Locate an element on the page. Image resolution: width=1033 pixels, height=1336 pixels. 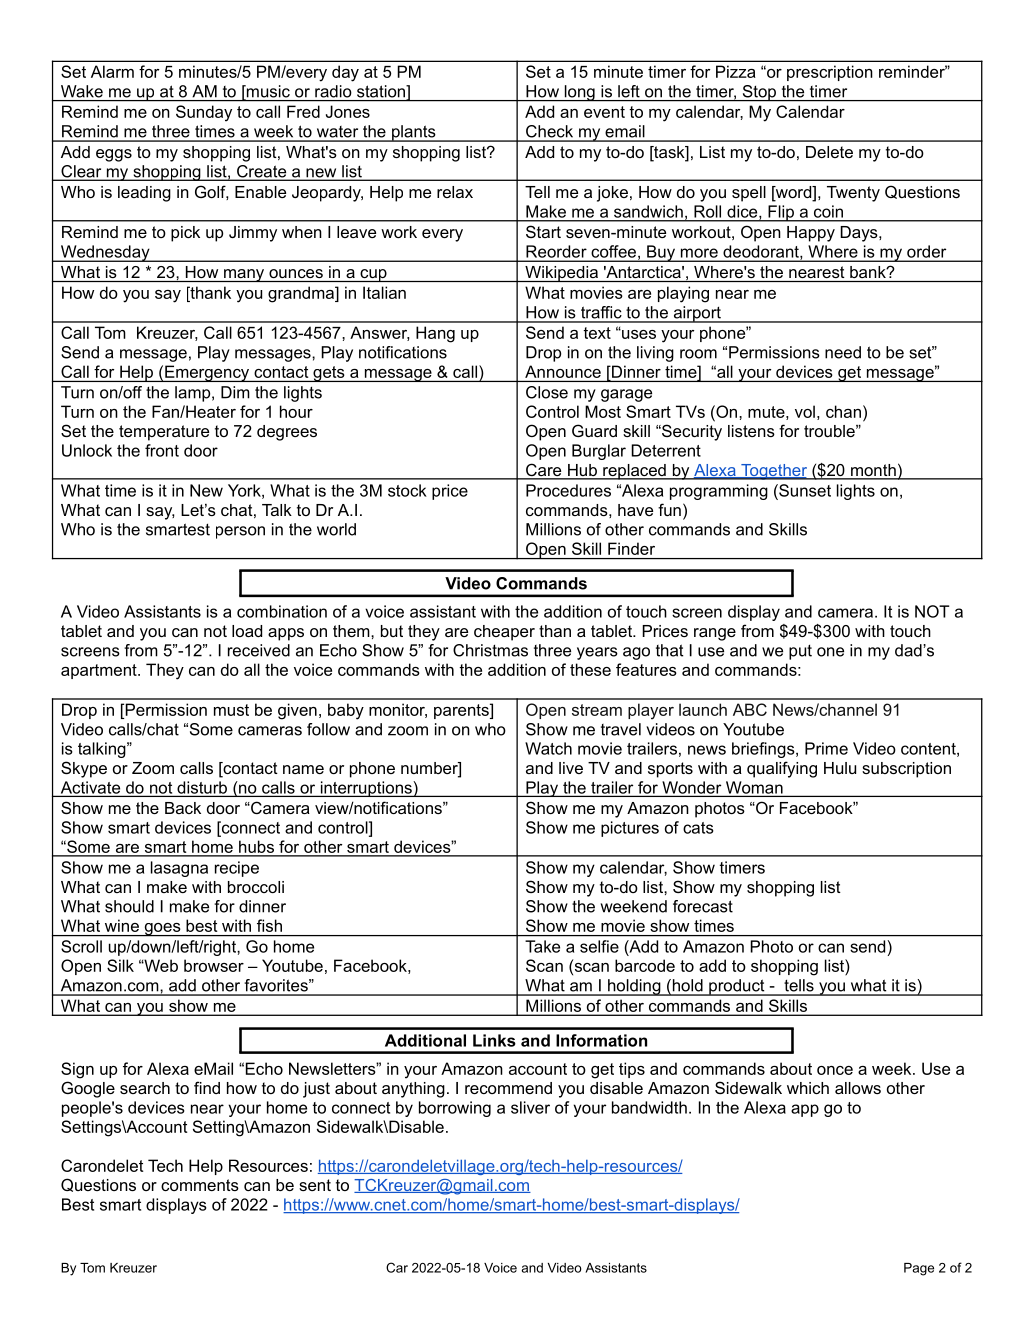
recipe is located at coordinates (237, 869).
